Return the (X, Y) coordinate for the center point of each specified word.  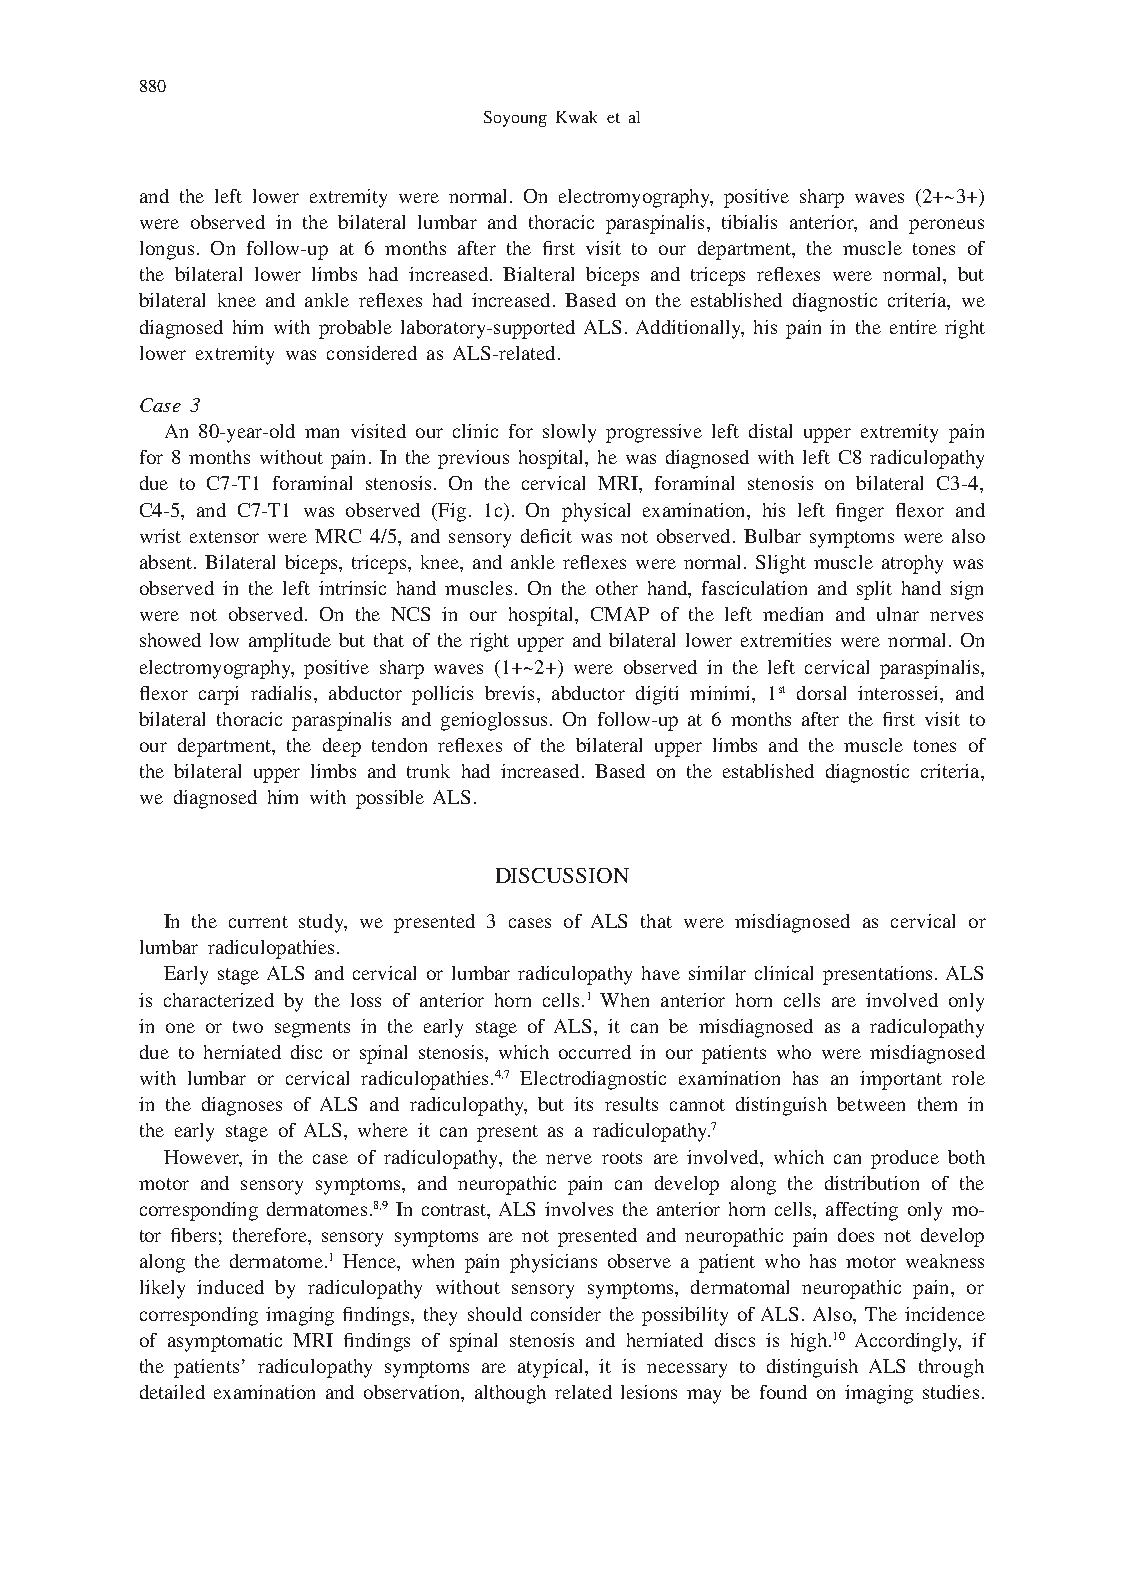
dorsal (821, 693)
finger (860, 512)
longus (167, 250)
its (583, 1104)
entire (913, 327)
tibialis (749, 222)
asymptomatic (225, 1342)
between (871, 1104)
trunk (428, 771)
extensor (224, 537)
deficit (546, 536)
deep (342, 747)
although (510, 1394)
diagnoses (242, 1106)
